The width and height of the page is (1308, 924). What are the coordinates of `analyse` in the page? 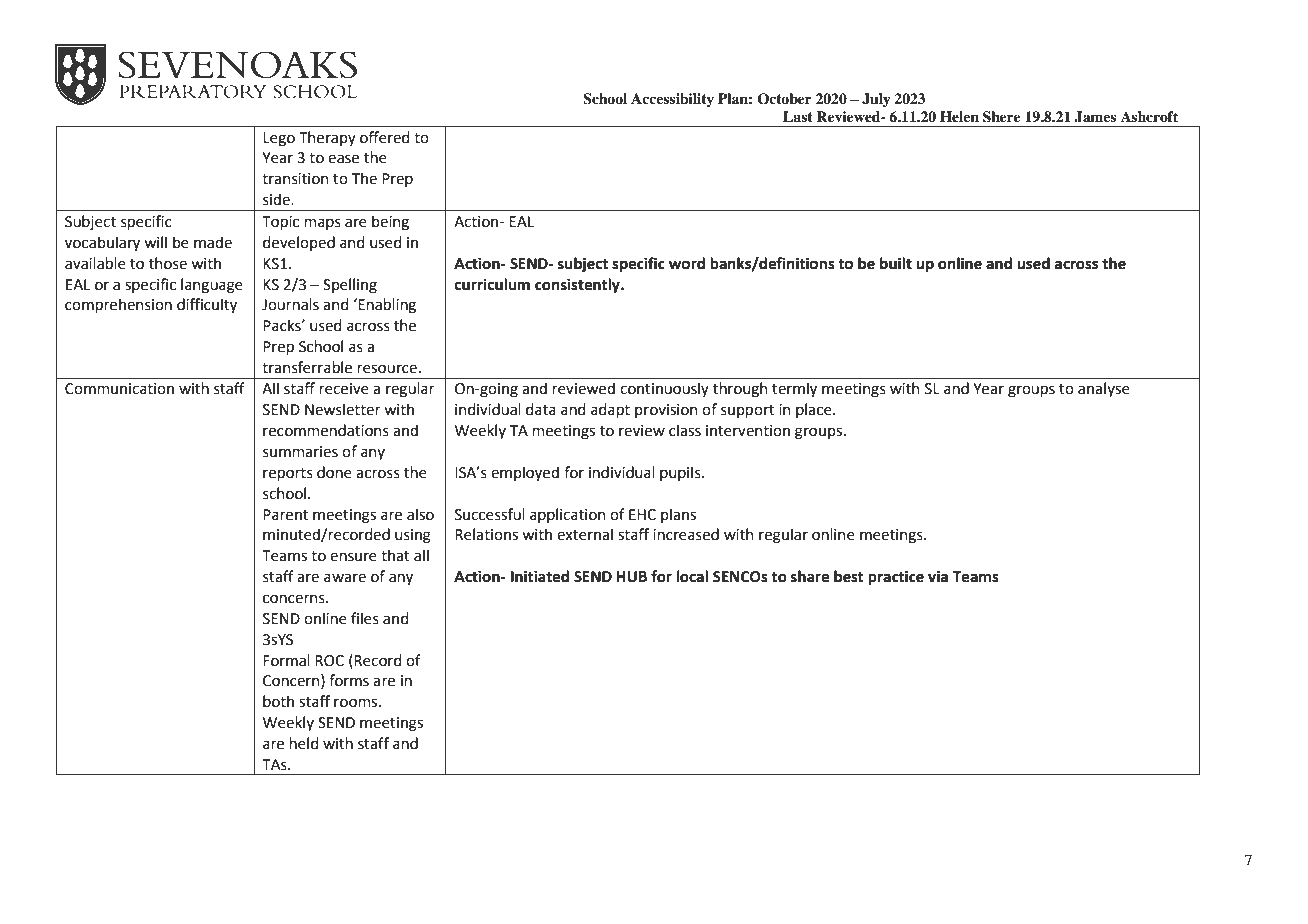 It's located at (1104, 389).
